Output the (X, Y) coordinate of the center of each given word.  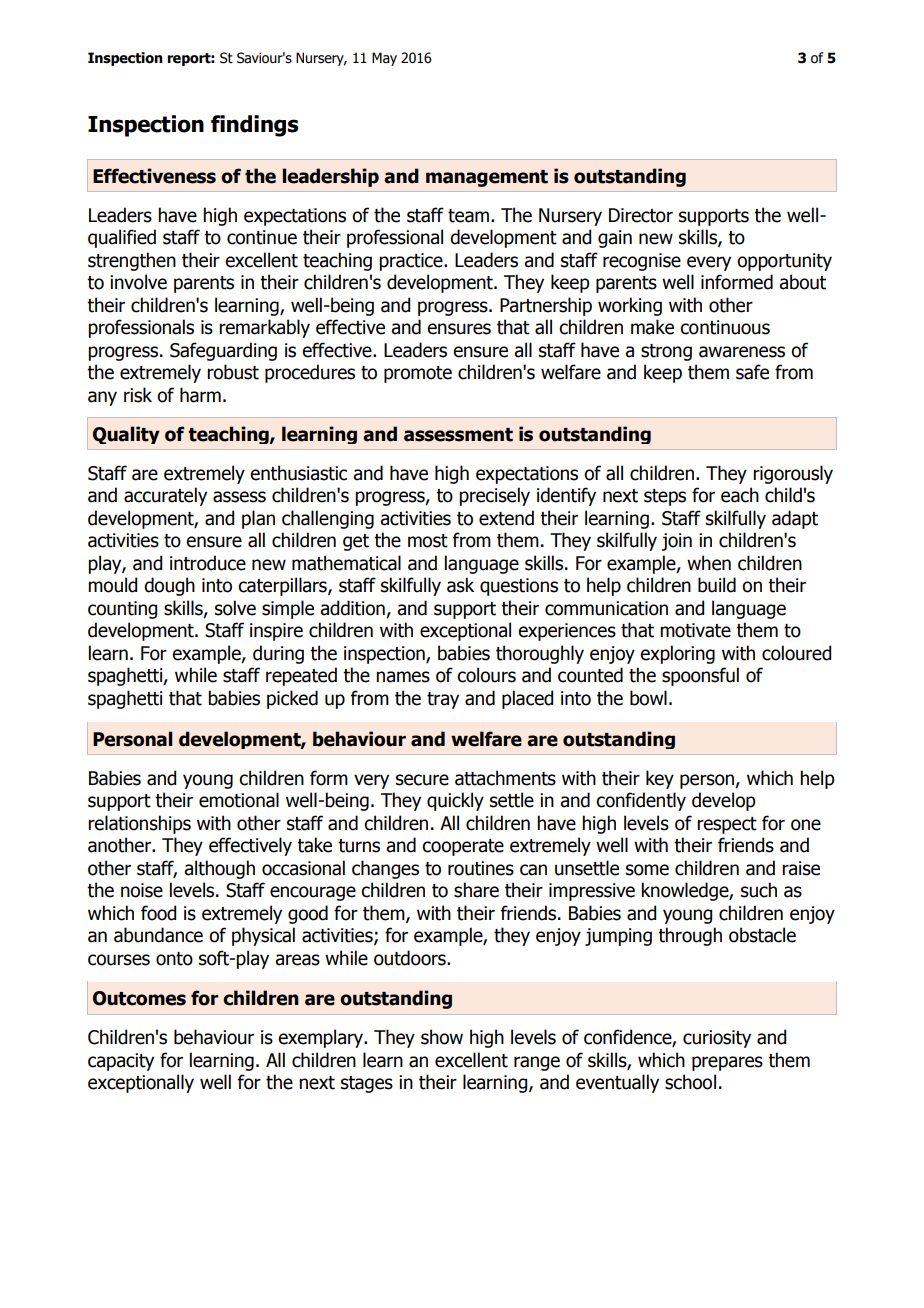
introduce (208, 563)
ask (460, 585)
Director (641, 215)
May (384, 59)
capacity (121, 1062)
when (709, 563)
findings (255, 126)
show (442, 1037)
